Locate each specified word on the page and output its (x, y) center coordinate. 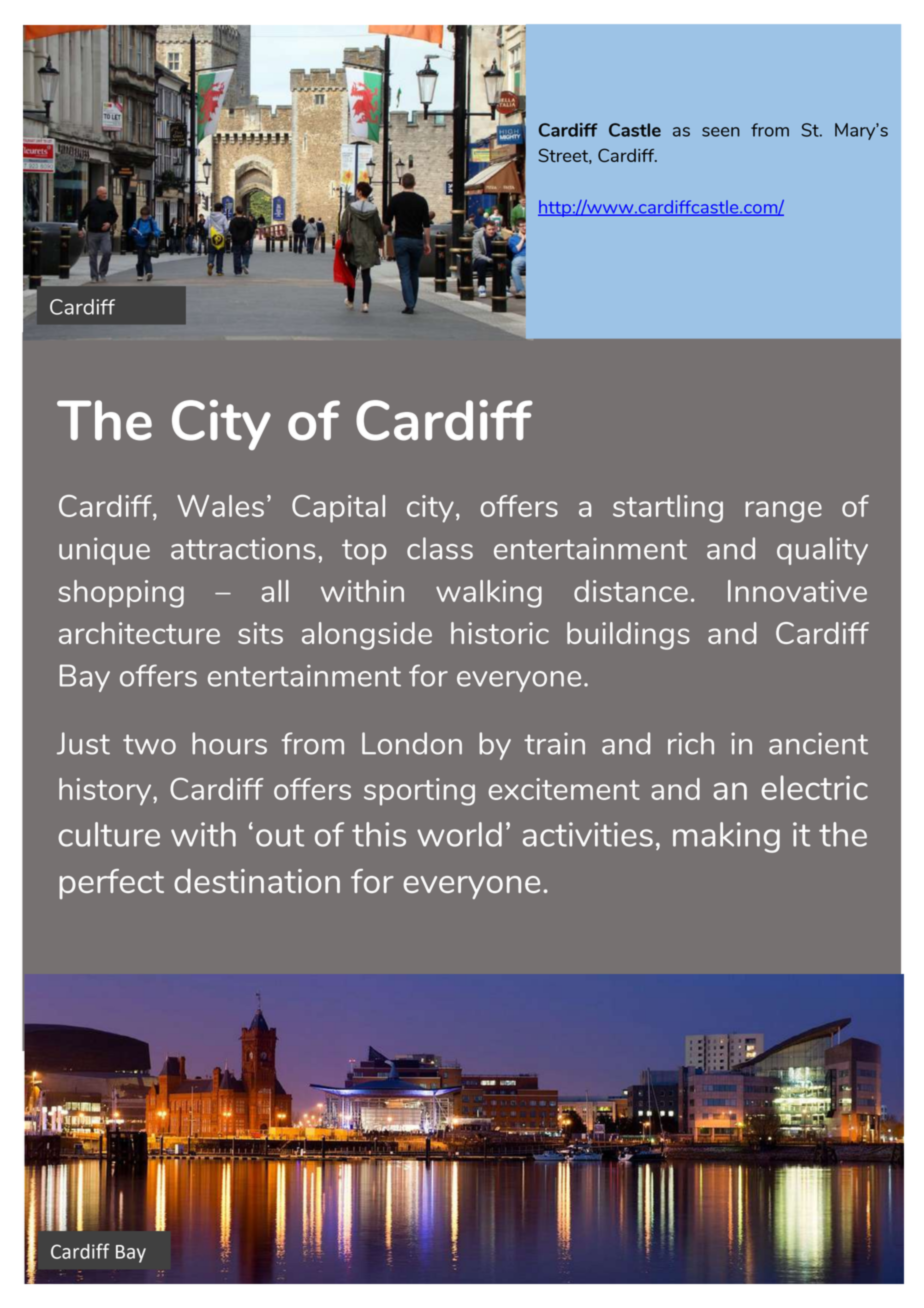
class (440, 548)
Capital (338, 509)
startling (668, 509)
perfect (111, 884)
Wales (220, 506)
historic (500, 633)
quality (822, 551)
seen (721, 132)
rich (691, 743)
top (364, 552)
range (783, 512)
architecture (139, 633)
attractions (243, 548)
